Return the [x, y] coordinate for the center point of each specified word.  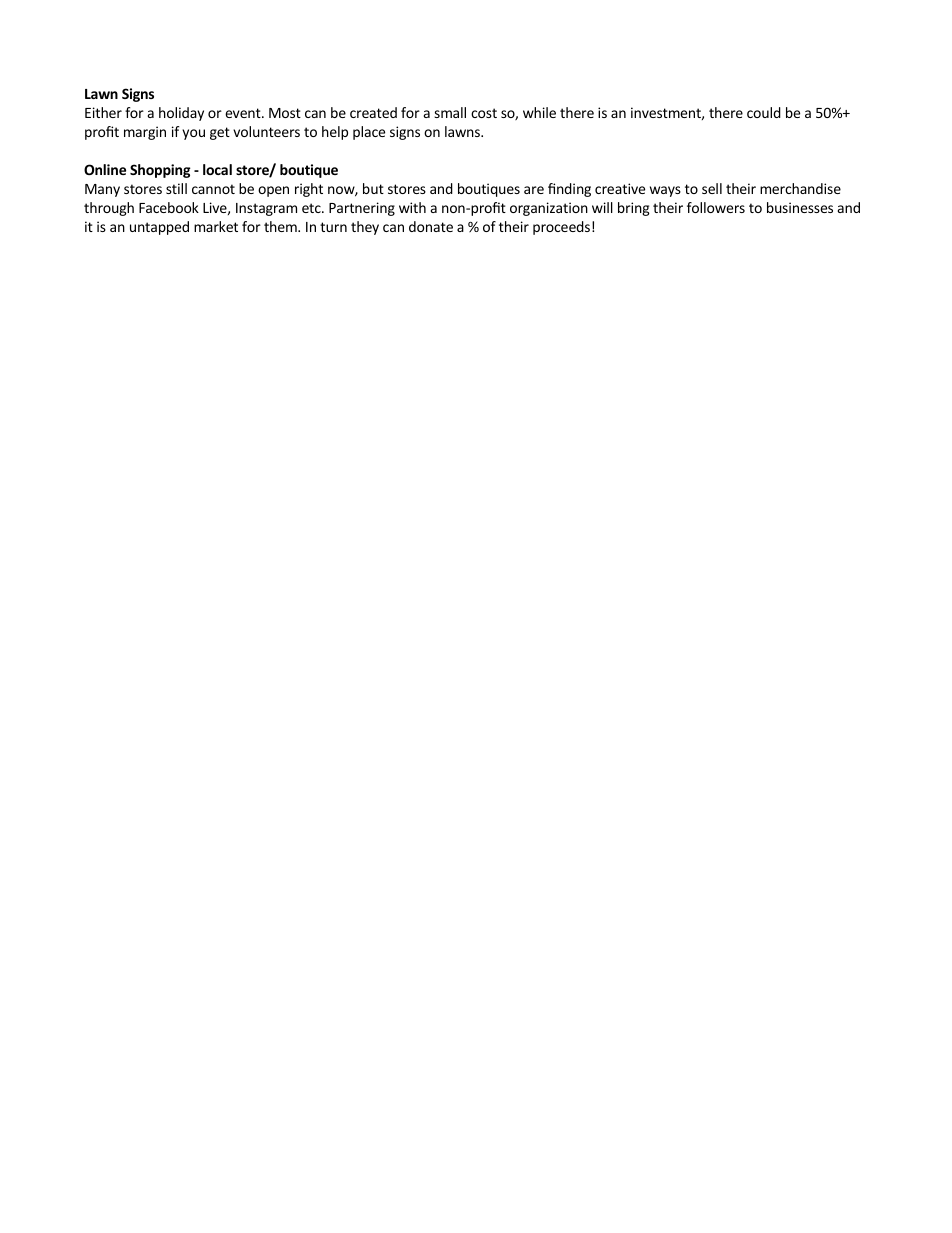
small [450, 112]
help [335, 133]
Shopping [160, 171]
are [534, 190]
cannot [213, 189]
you [193, 134]
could [764, 112]
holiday [181, 114]
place [369, 133]
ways [665, 191]
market [216, 226]
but [373, 188]
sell [712, 188]
